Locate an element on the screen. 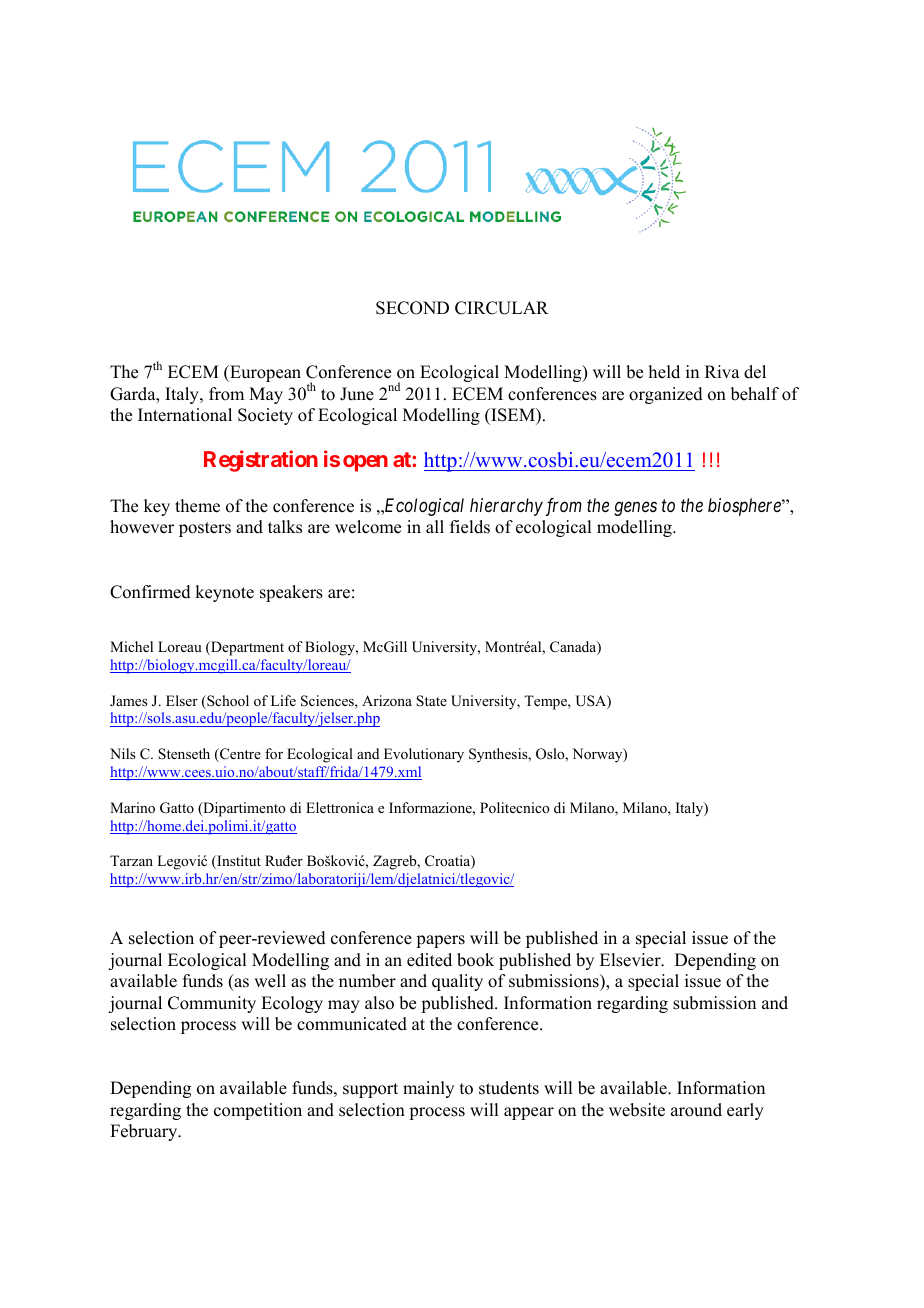 This screenshot has width=924, height=1308. State is located at coordinates (431, 701).
